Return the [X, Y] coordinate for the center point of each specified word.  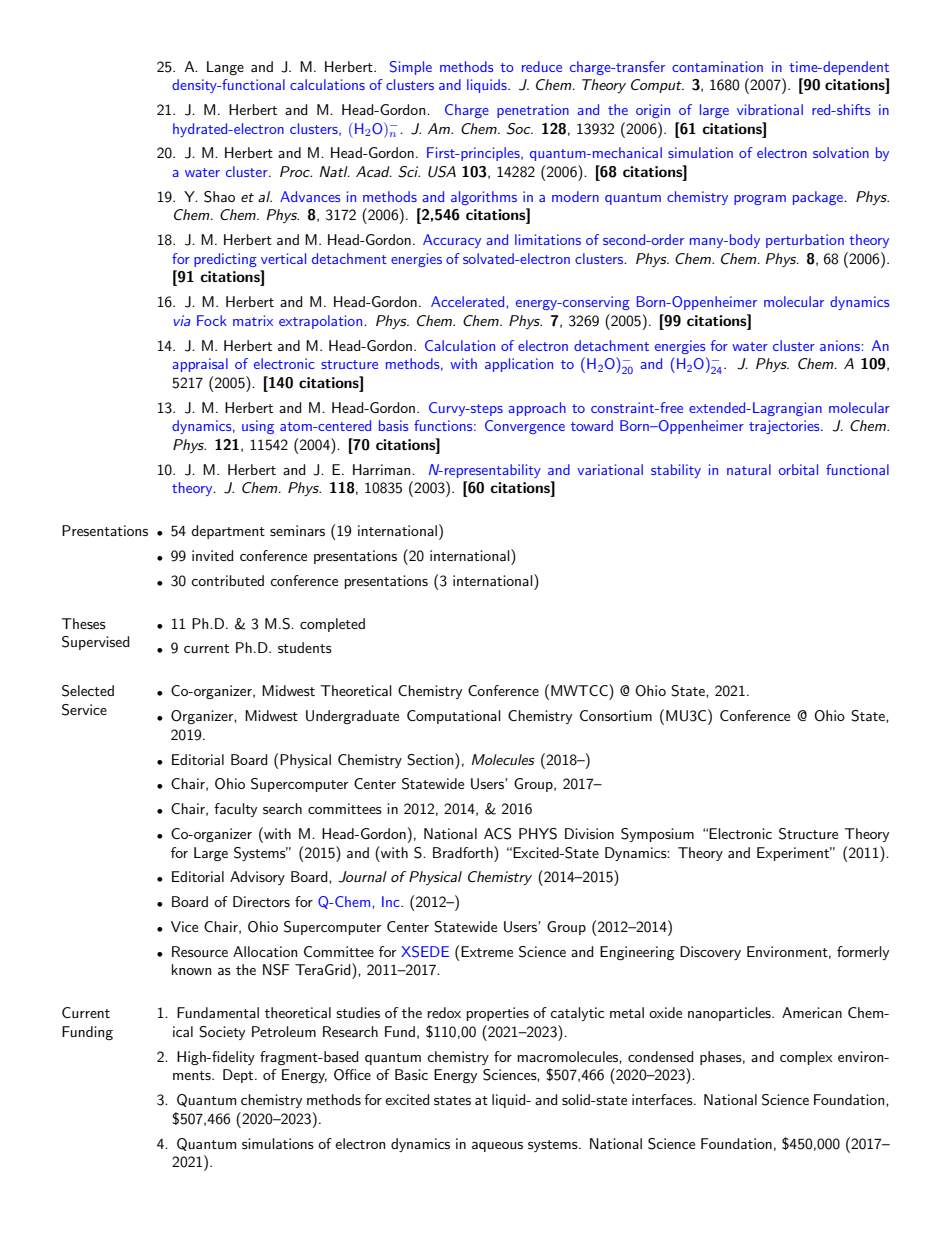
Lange [225, 68]
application [519, 365]
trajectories [785, 427]
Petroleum [284, 1031]
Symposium [657, 835]
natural [749, 469]
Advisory [257, 878]
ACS [497, 834]
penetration [533, 111]
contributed [227, 580]
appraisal [200, 365]
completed [332, 625]
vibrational [770, 109]
